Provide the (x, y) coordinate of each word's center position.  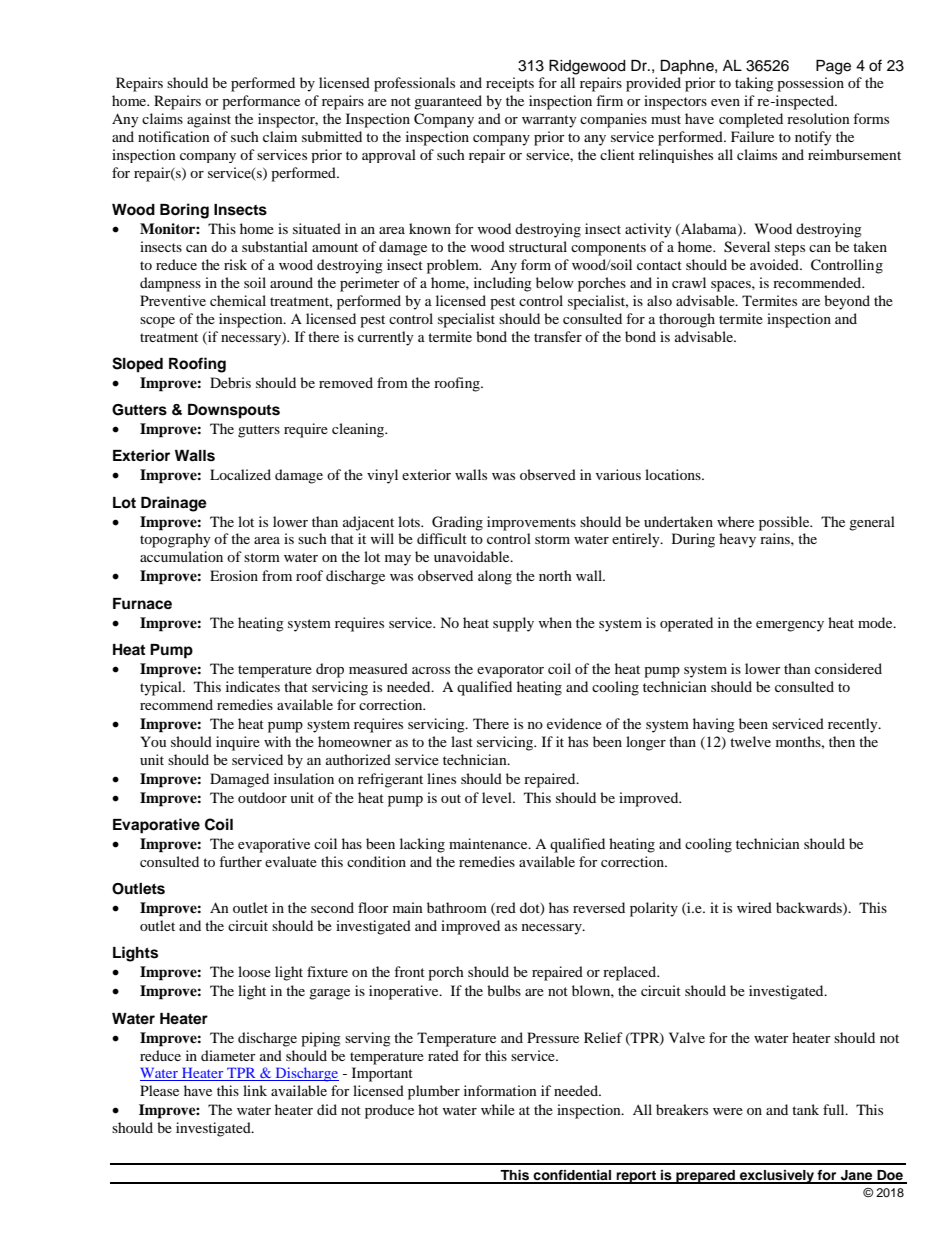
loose (254, 971)
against (209, 120)
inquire (238, 743)
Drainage (174, 504)
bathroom (457, 907)
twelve (750, 741)
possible (785, 523)
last (462, 741)
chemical (238, 300)
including (503, 284)
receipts (510, 84)
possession (810, 84)
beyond (847, 302)
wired (754, 907)
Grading (457, 523)
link (255, 1090)
